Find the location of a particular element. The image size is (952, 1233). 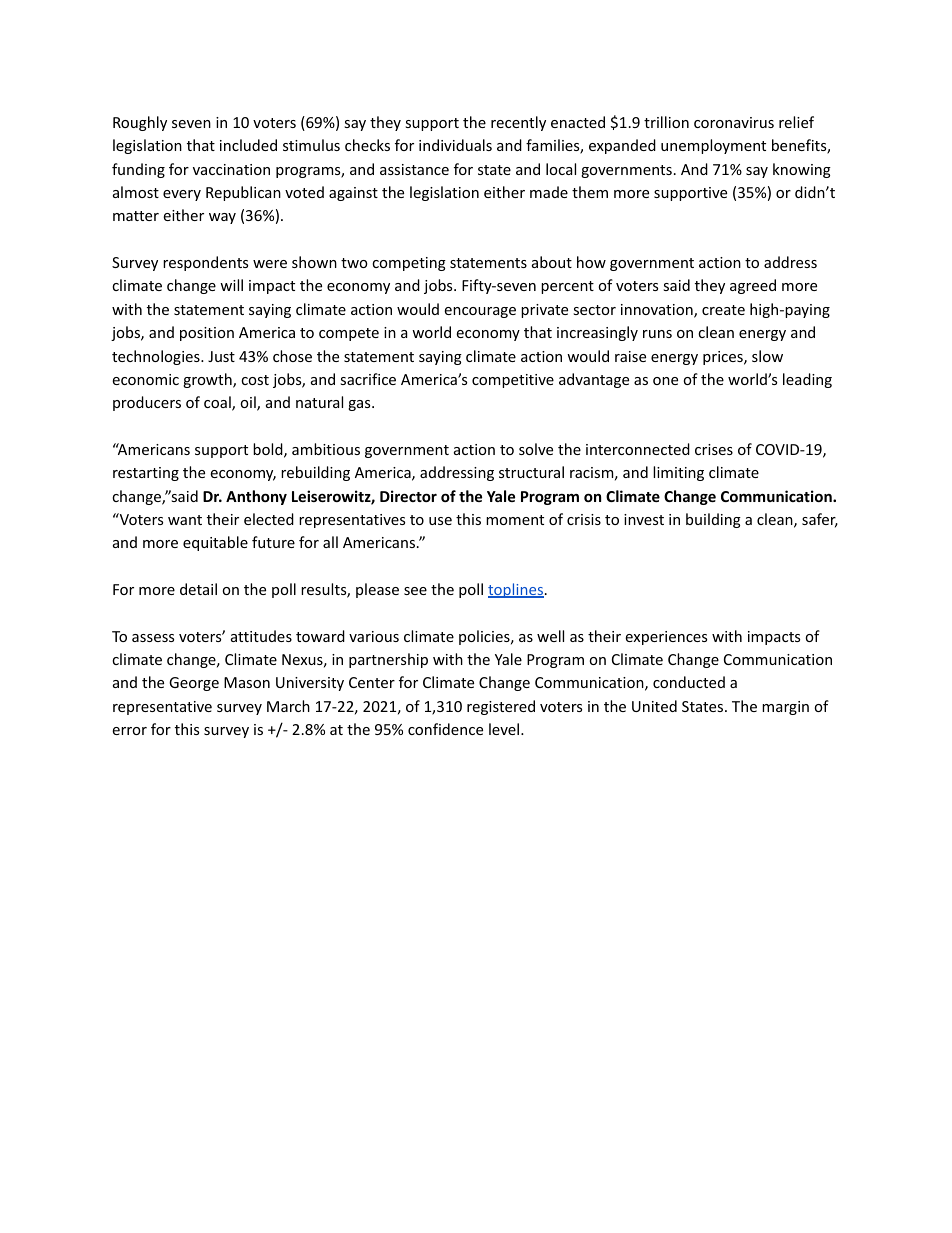

George is located at coordinates (194, 684).
